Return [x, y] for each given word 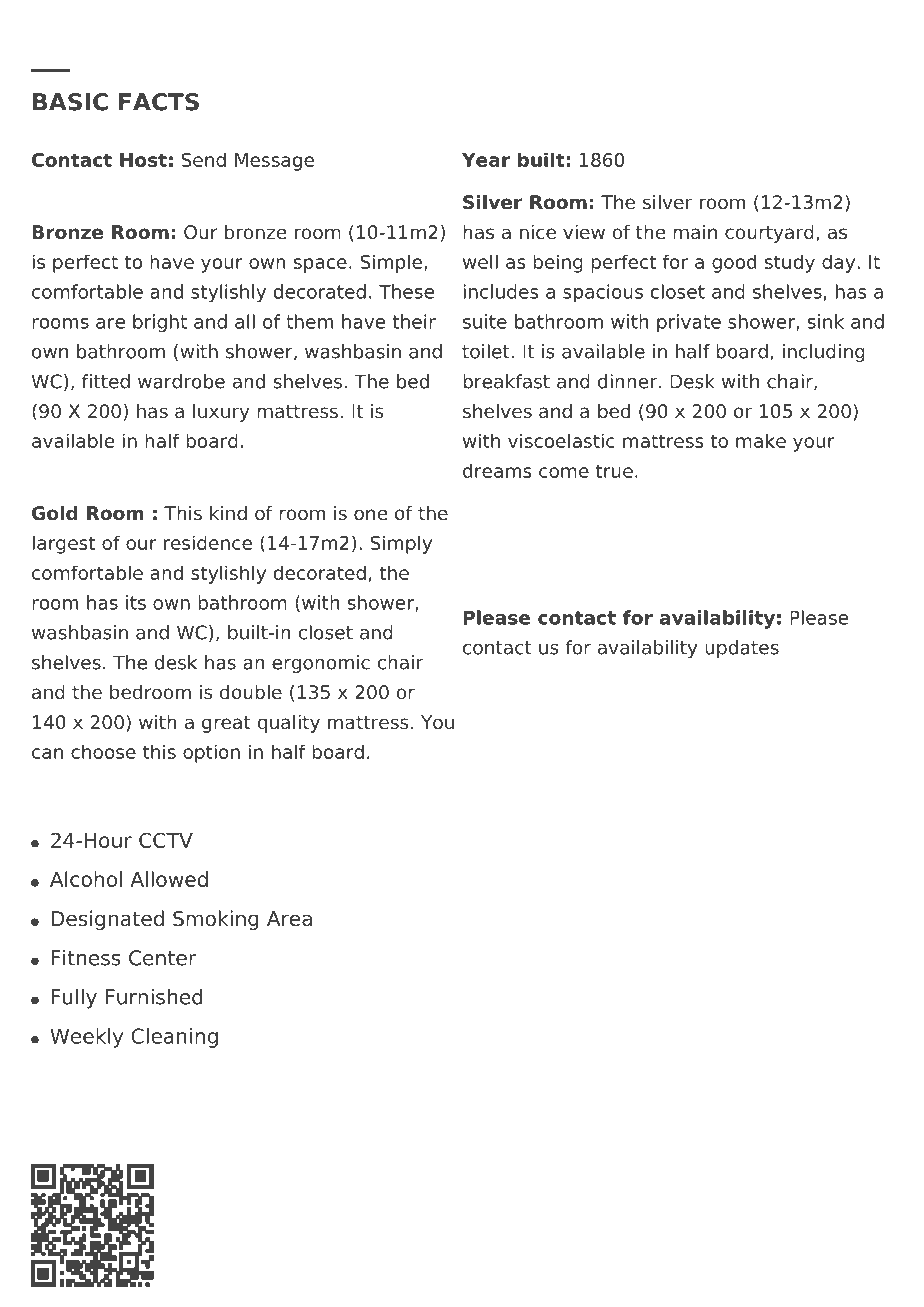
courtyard [769, 234]
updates [742, 649]
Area [289, 919]
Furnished [154, 997]
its [136, 602]
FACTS [159, 102]
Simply [401, 544]
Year [486, 160]
